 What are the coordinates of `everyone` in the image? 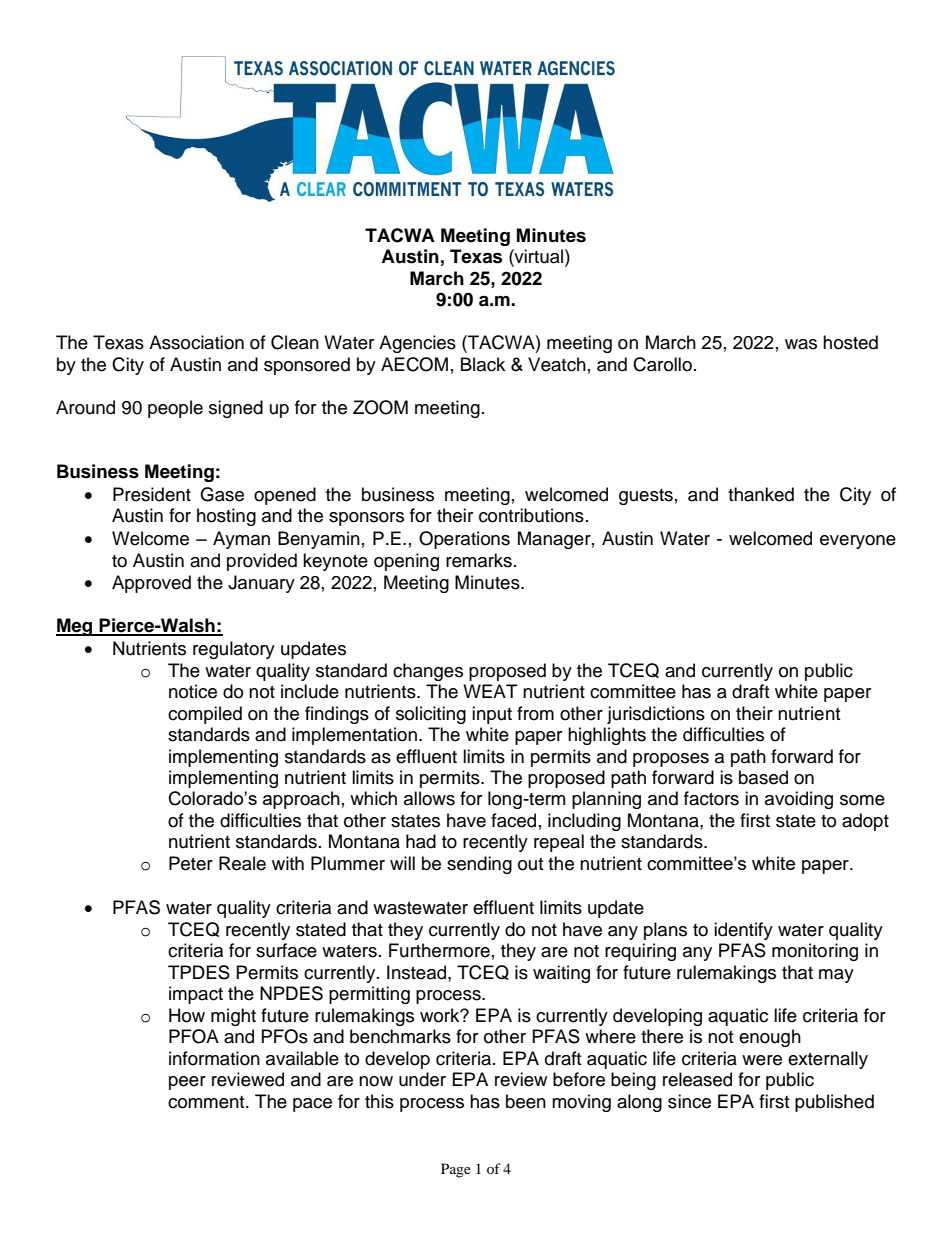 It's located at (858, 542).
